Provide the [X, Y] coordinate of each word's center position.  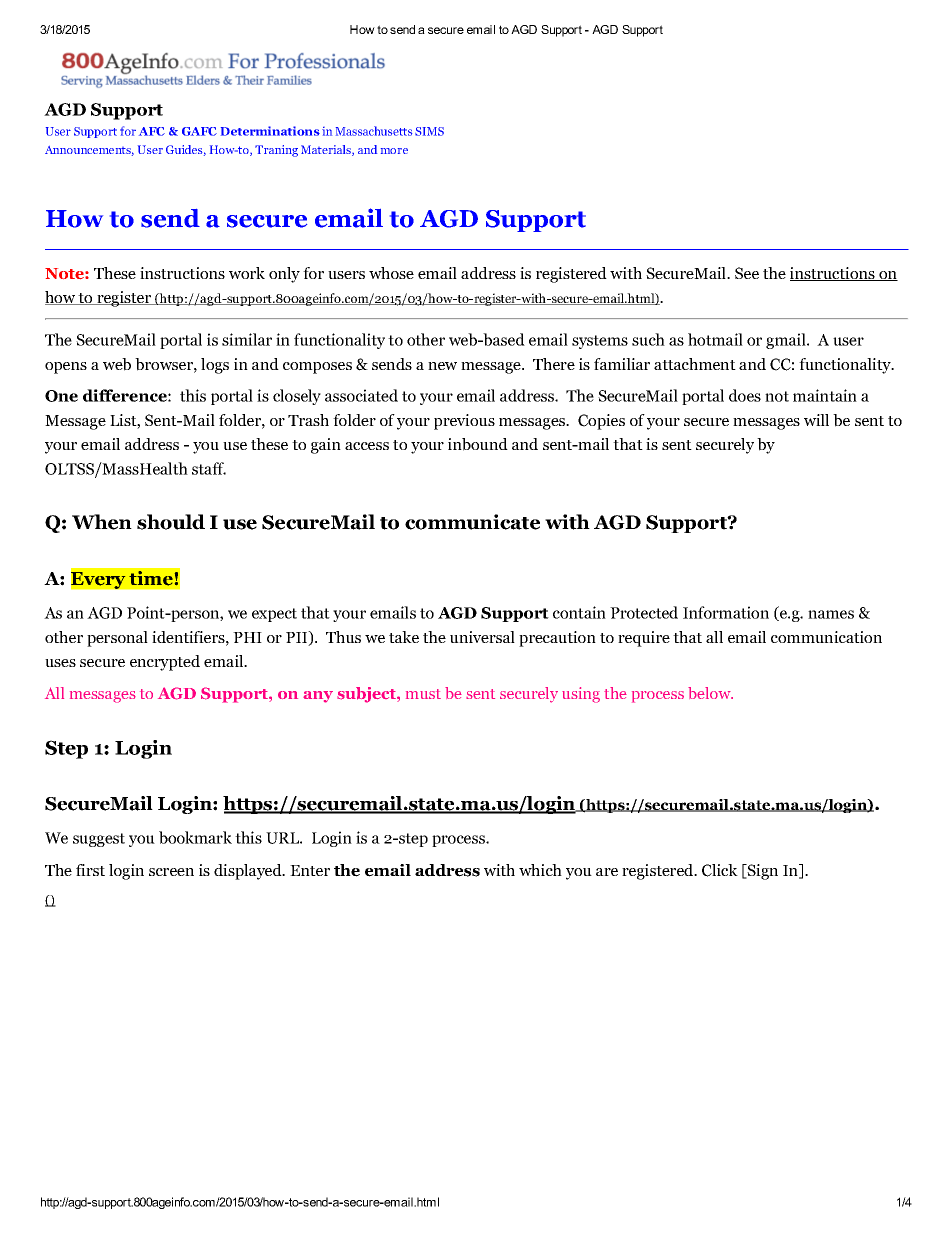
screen [171, 872]
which [540, 870]
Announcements [89, 151]
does [745, 395]
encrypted [165, 663]
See [747, 273]
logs [215, 366]
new [442, 366]
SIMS [429, 131]
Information [726, 612]
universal [482, 637]
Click [720, 870]
